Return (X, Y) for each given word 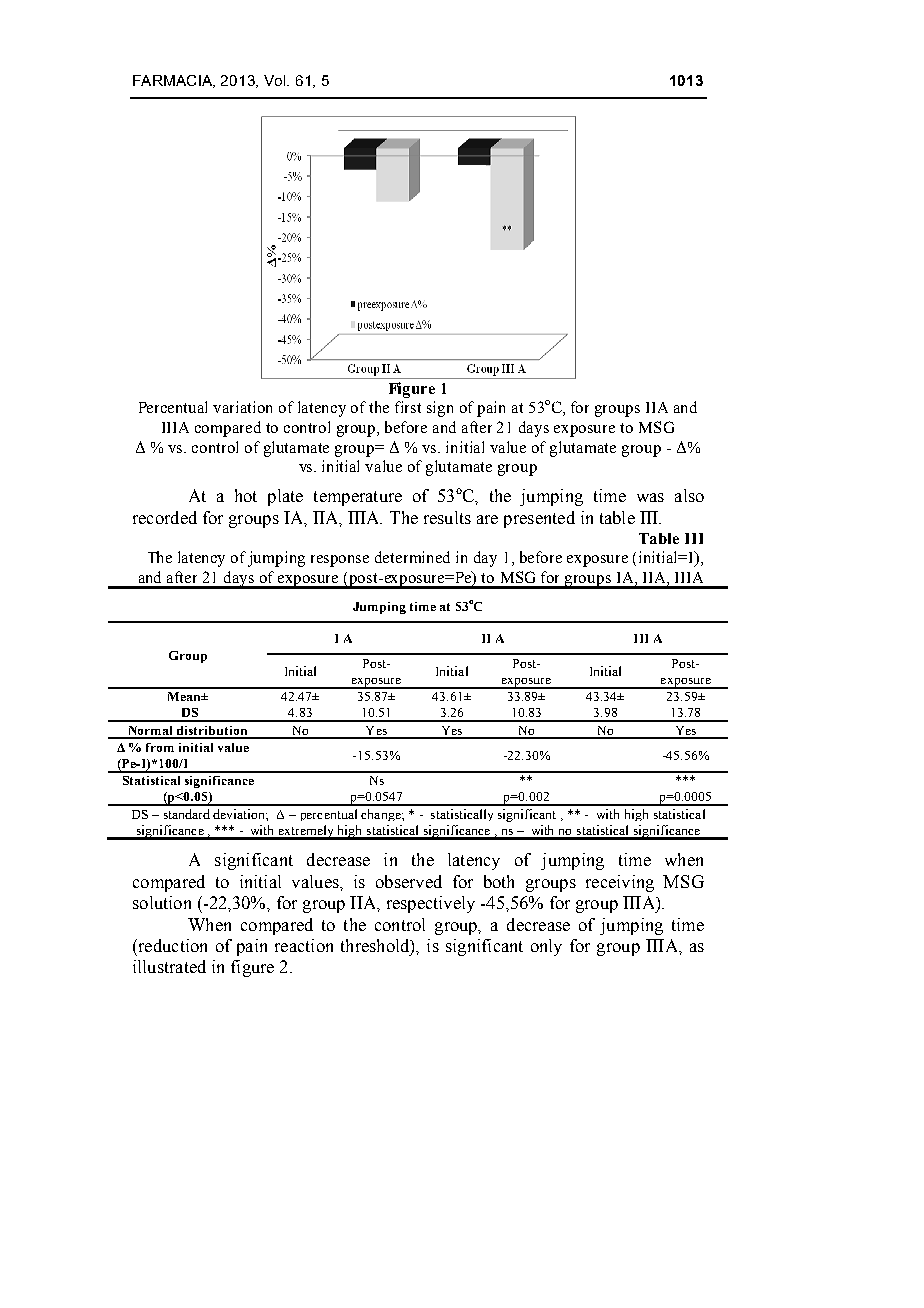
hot (246, 495)
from (160, 747)
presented (539, 519)
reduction (171, 945)
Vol (276, 80)
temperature (358, 498)
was (650, 497)
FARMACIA (173, 81)
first (408, 407)
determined (412, 557)
